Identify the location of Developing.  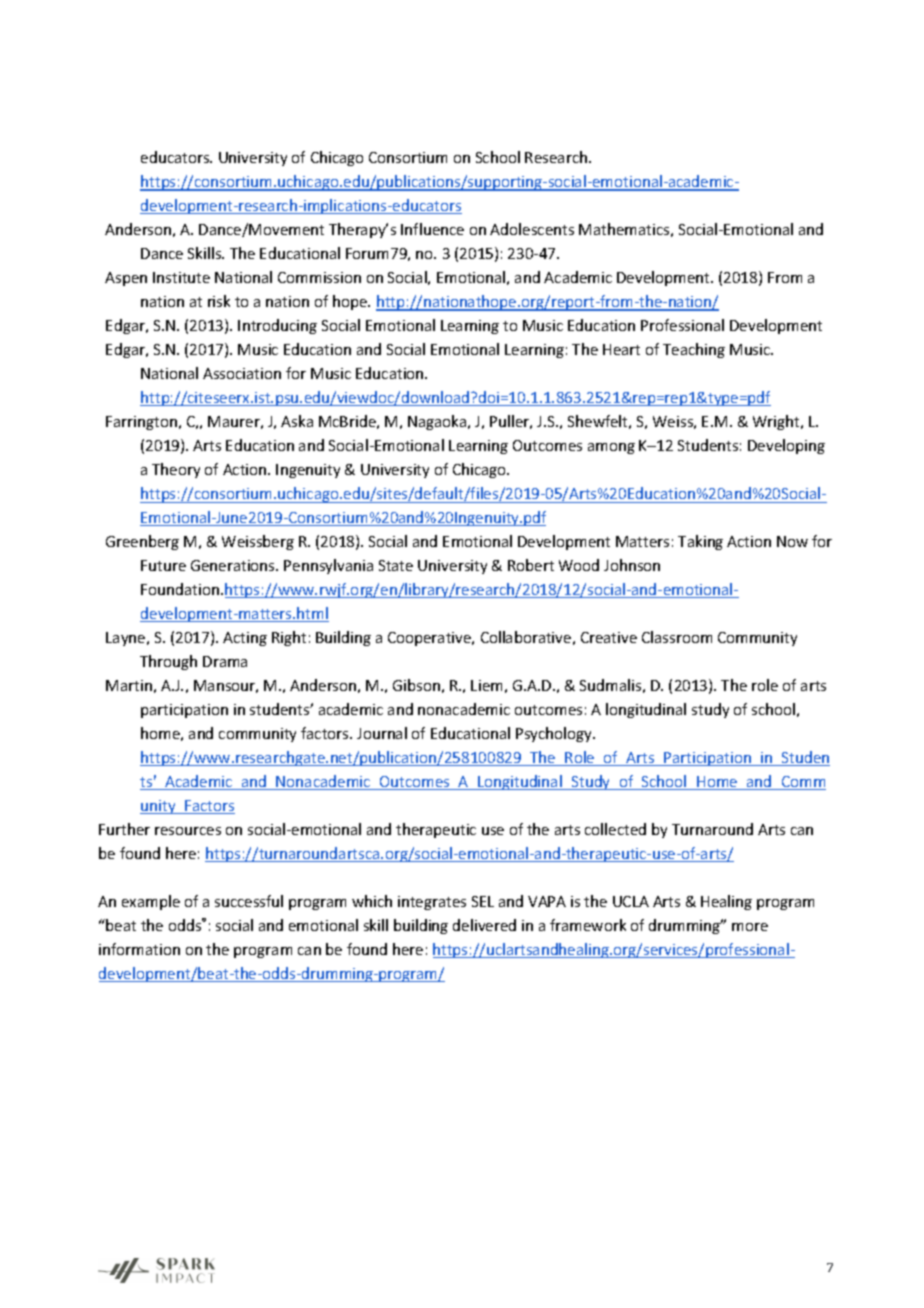
(786, 446).
